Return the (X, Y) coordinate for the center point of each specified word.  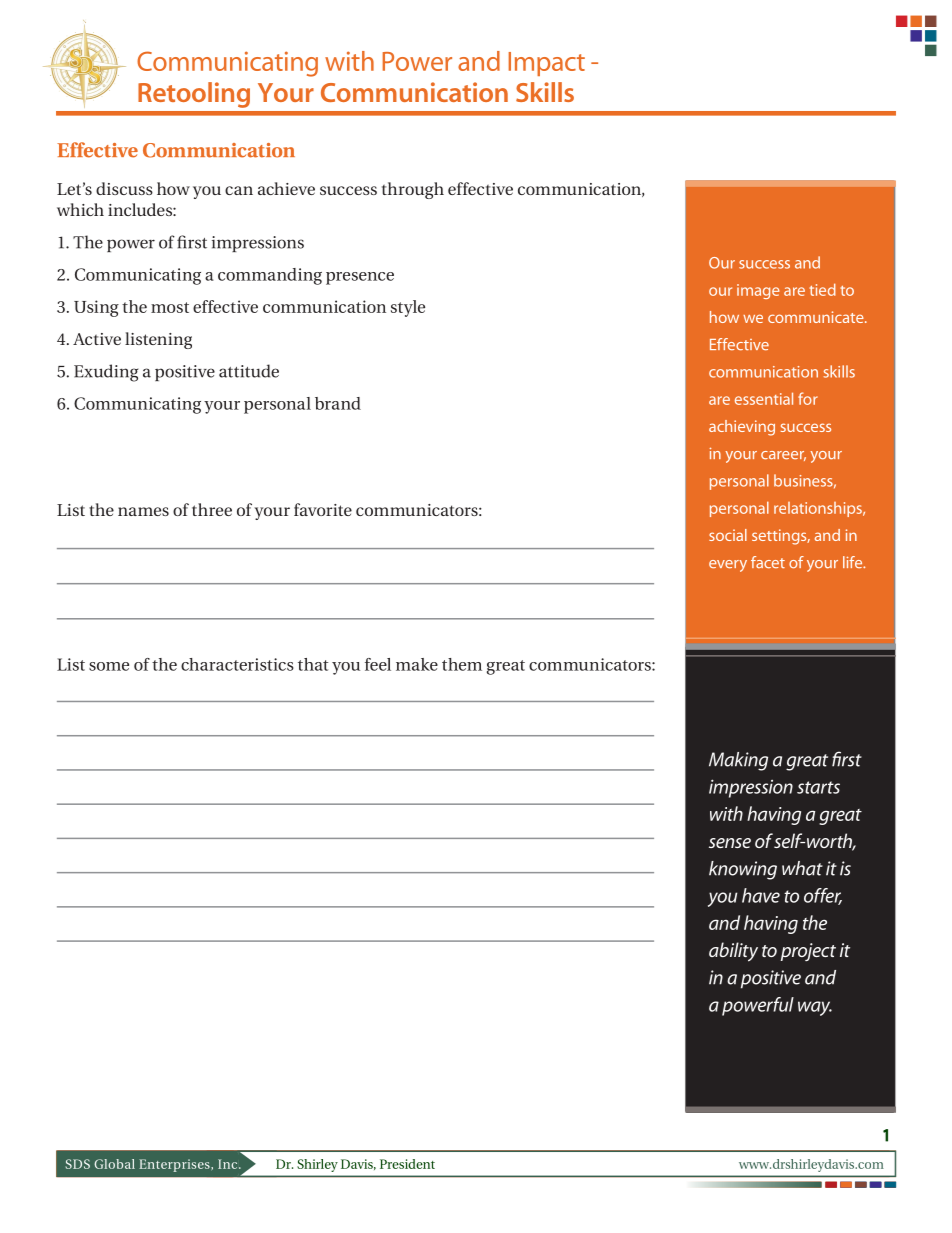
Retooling (194, 95)
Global (114, 1164)
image (758, 291)
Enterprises (175, 1165)
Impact (547, 64)
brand (338, 403)
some (109, 666)
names (143, 511)
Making (738, 761)
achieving (742, 428)
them (462, 664)
